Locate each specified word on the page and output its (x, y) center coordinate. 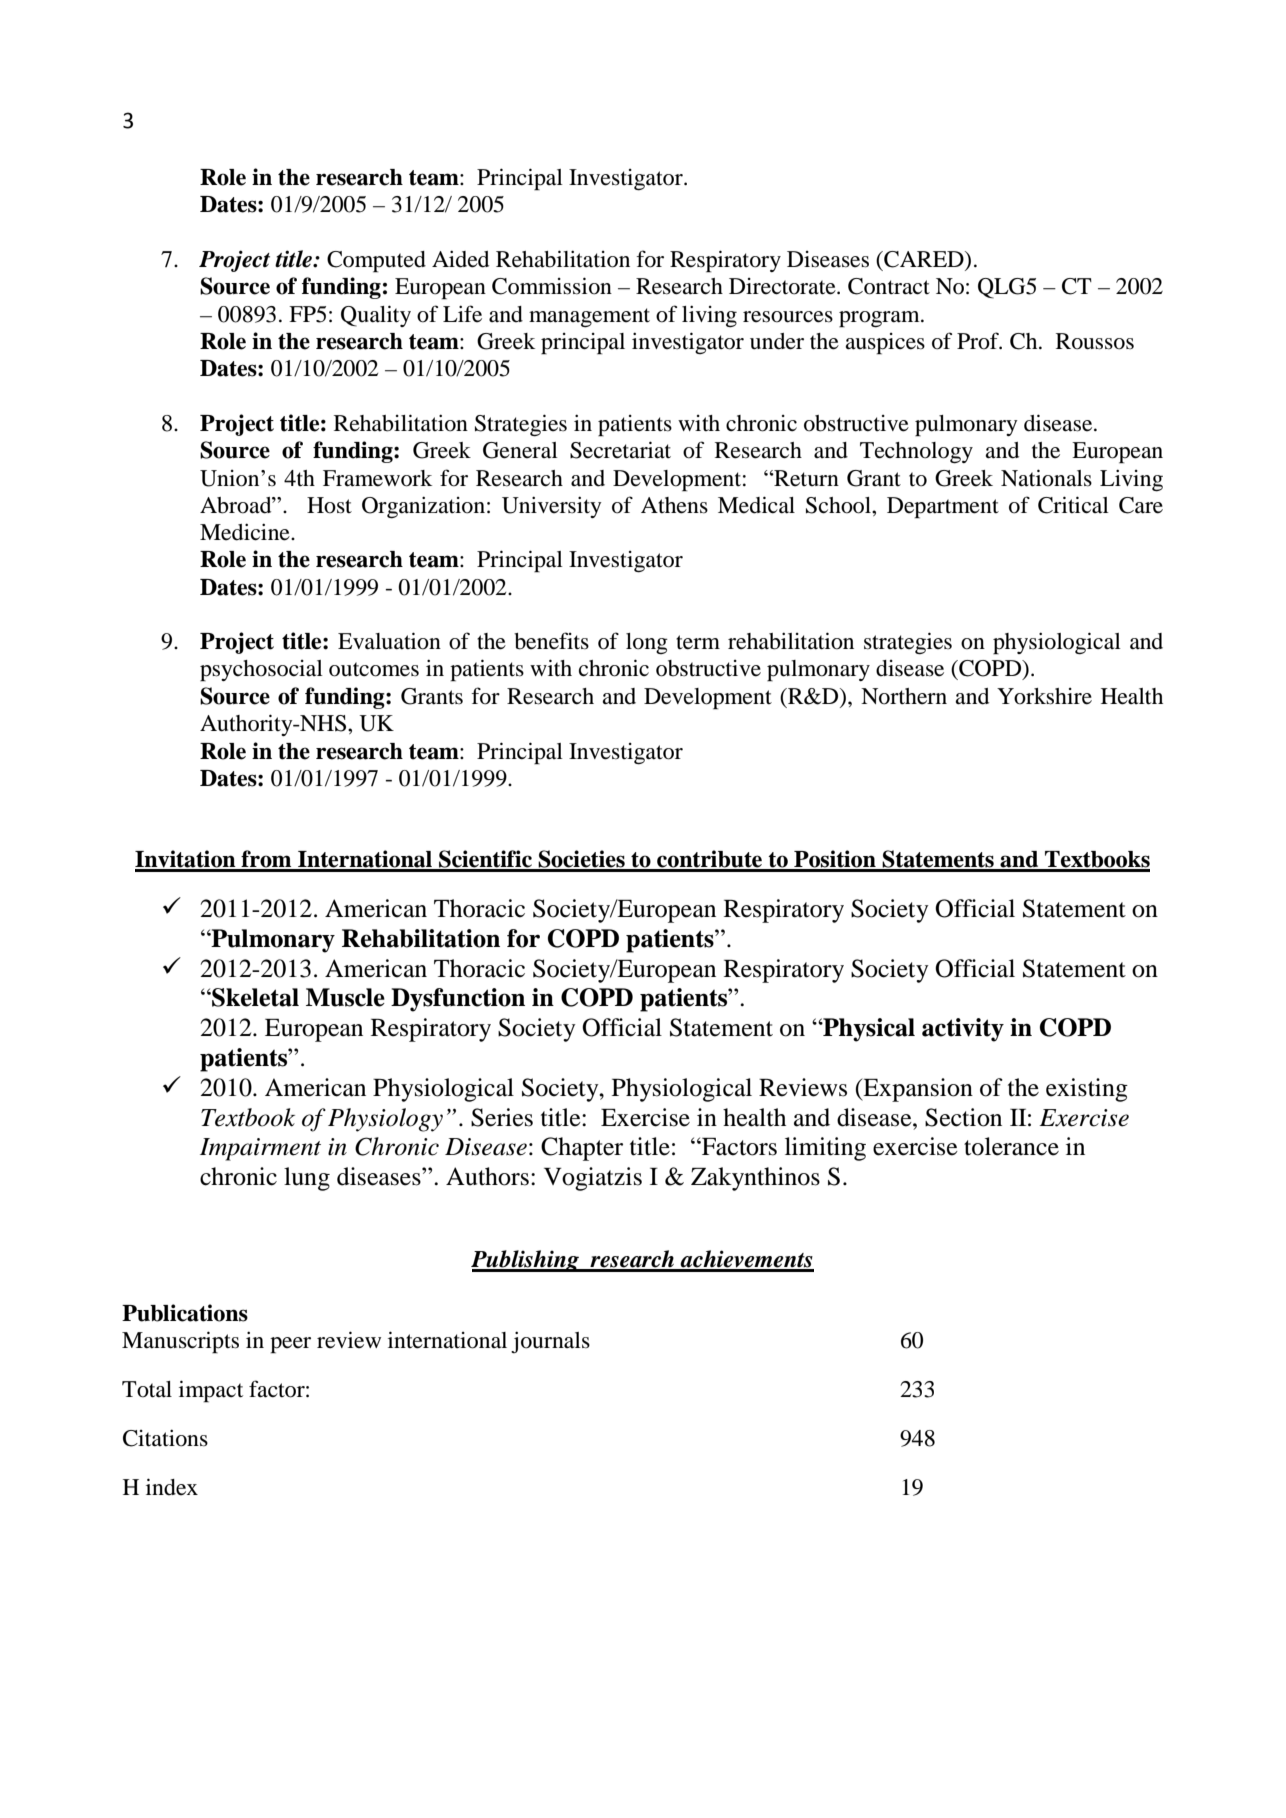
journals (550, 1342)
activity (963, 1030)
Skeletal (254, 997)
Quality (376, 316)
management (589, 318)
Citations (165, 1438)
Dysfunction (458, 1000)
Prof (979, 341)
